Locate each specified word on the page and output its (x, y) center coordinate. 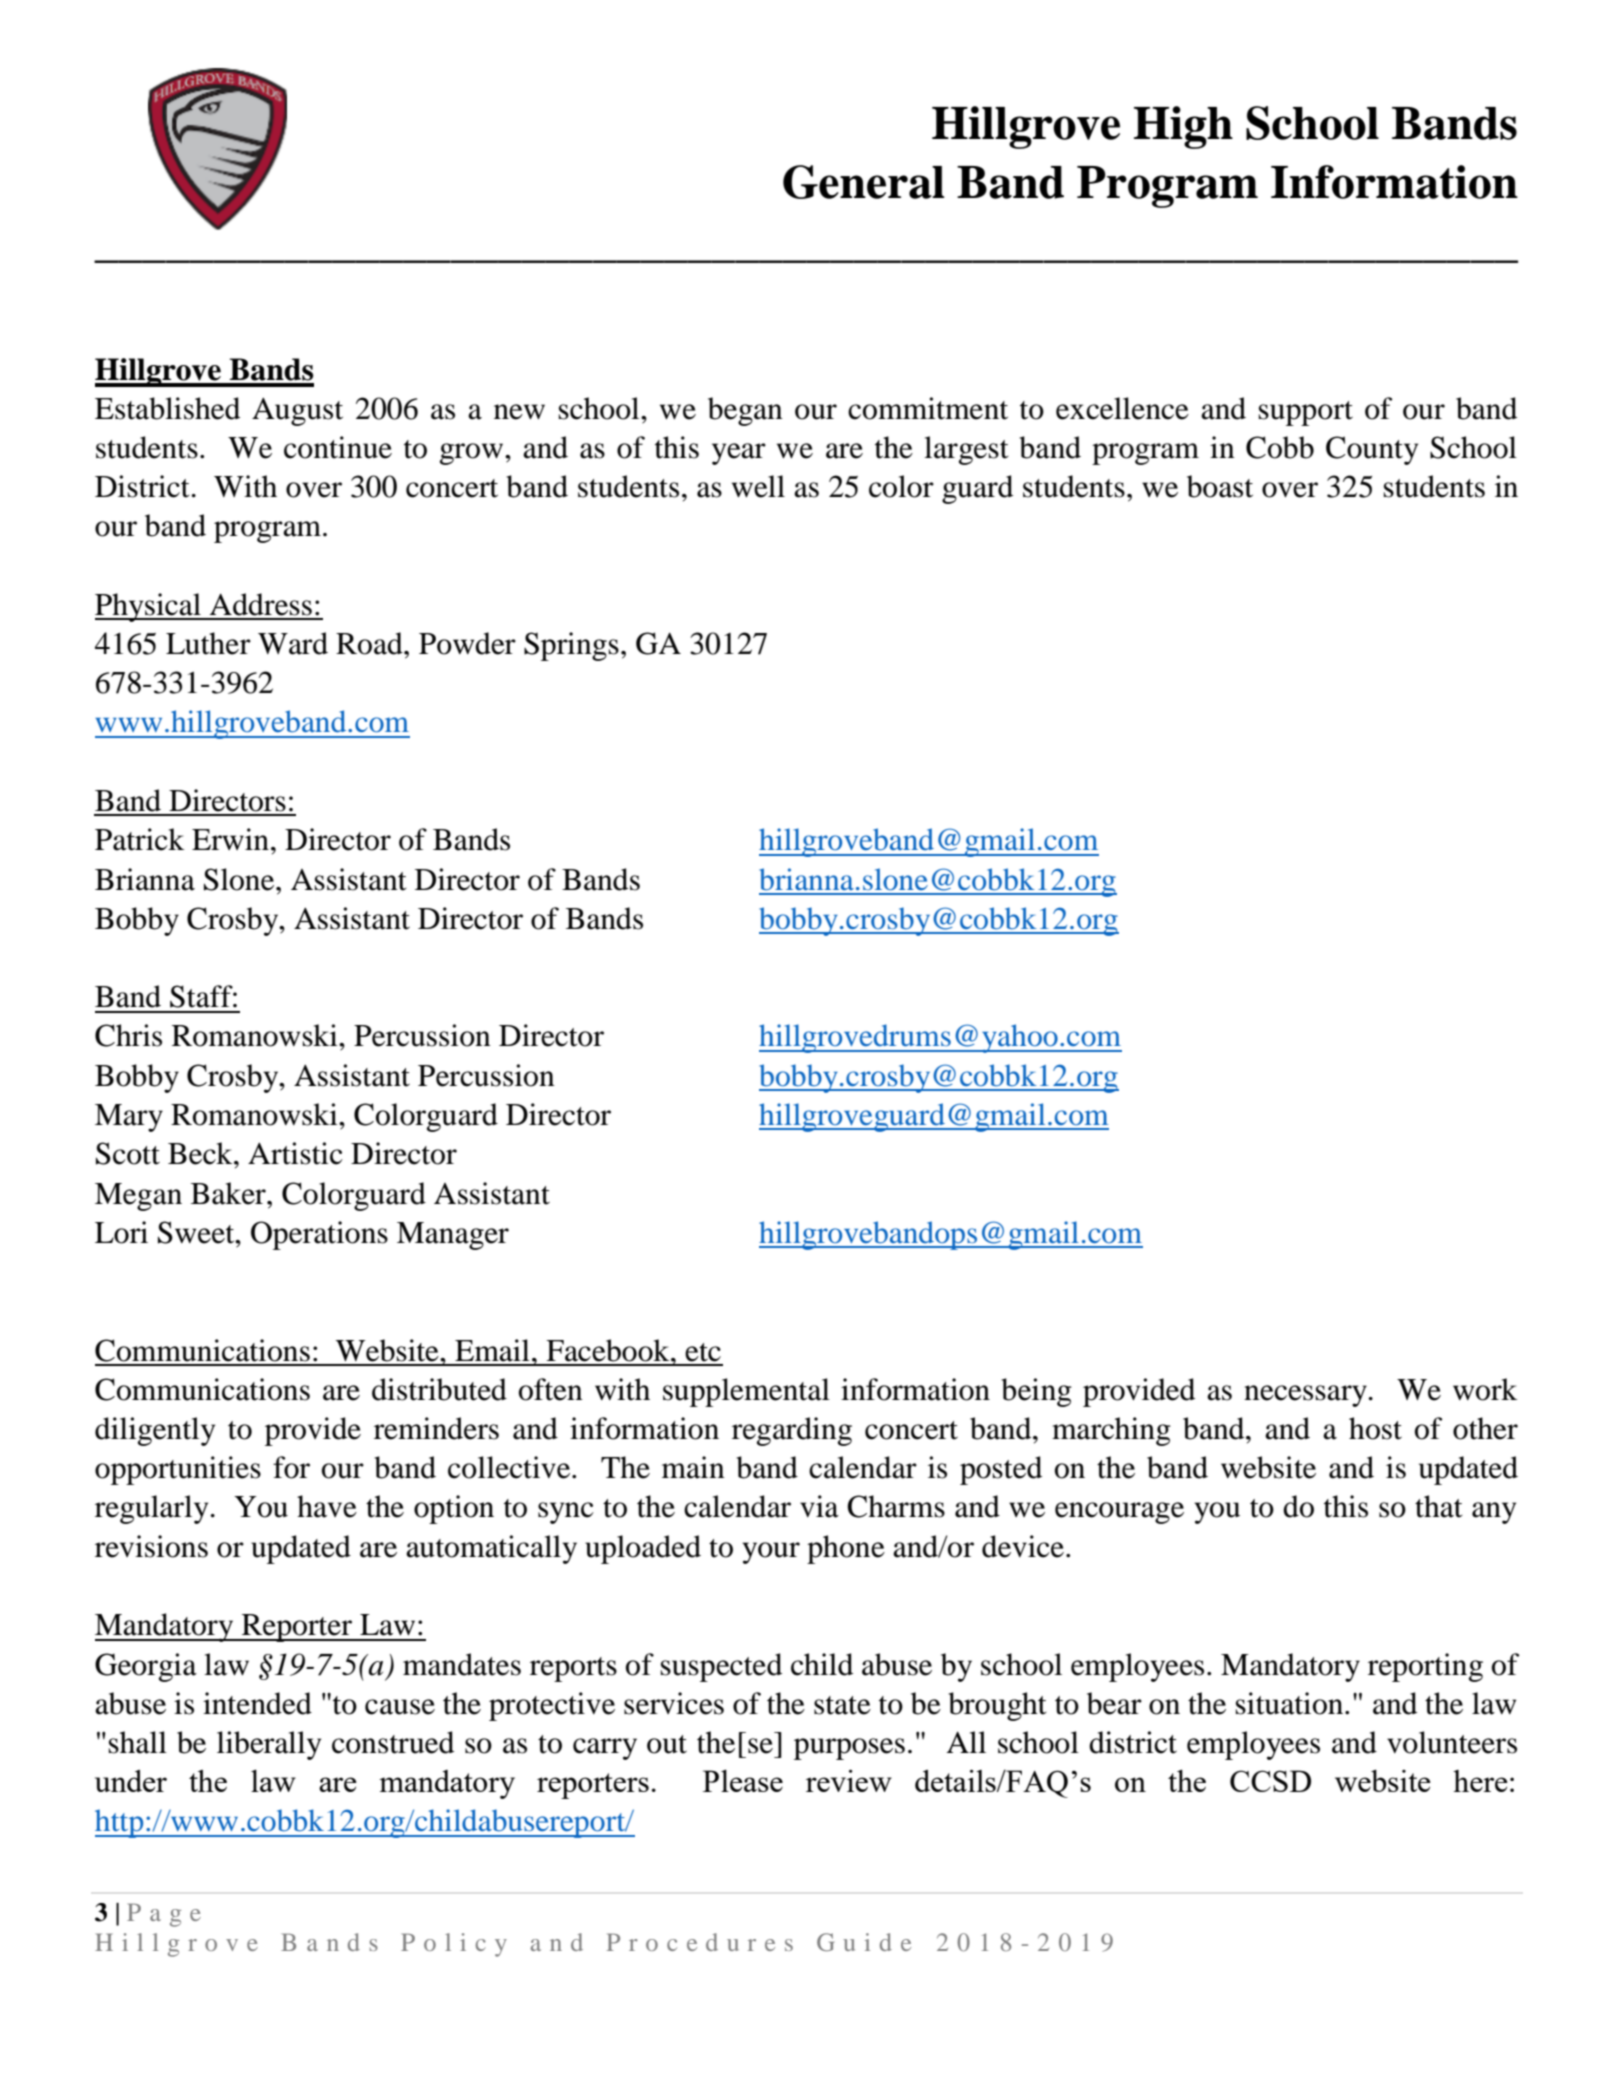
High (1183, 127)
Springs (571, 646)
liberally (269, 1745)
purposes (849, 1749)
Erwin (230, 839)
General (864, 182)
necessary (1306, 1396)
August (297, 411)
